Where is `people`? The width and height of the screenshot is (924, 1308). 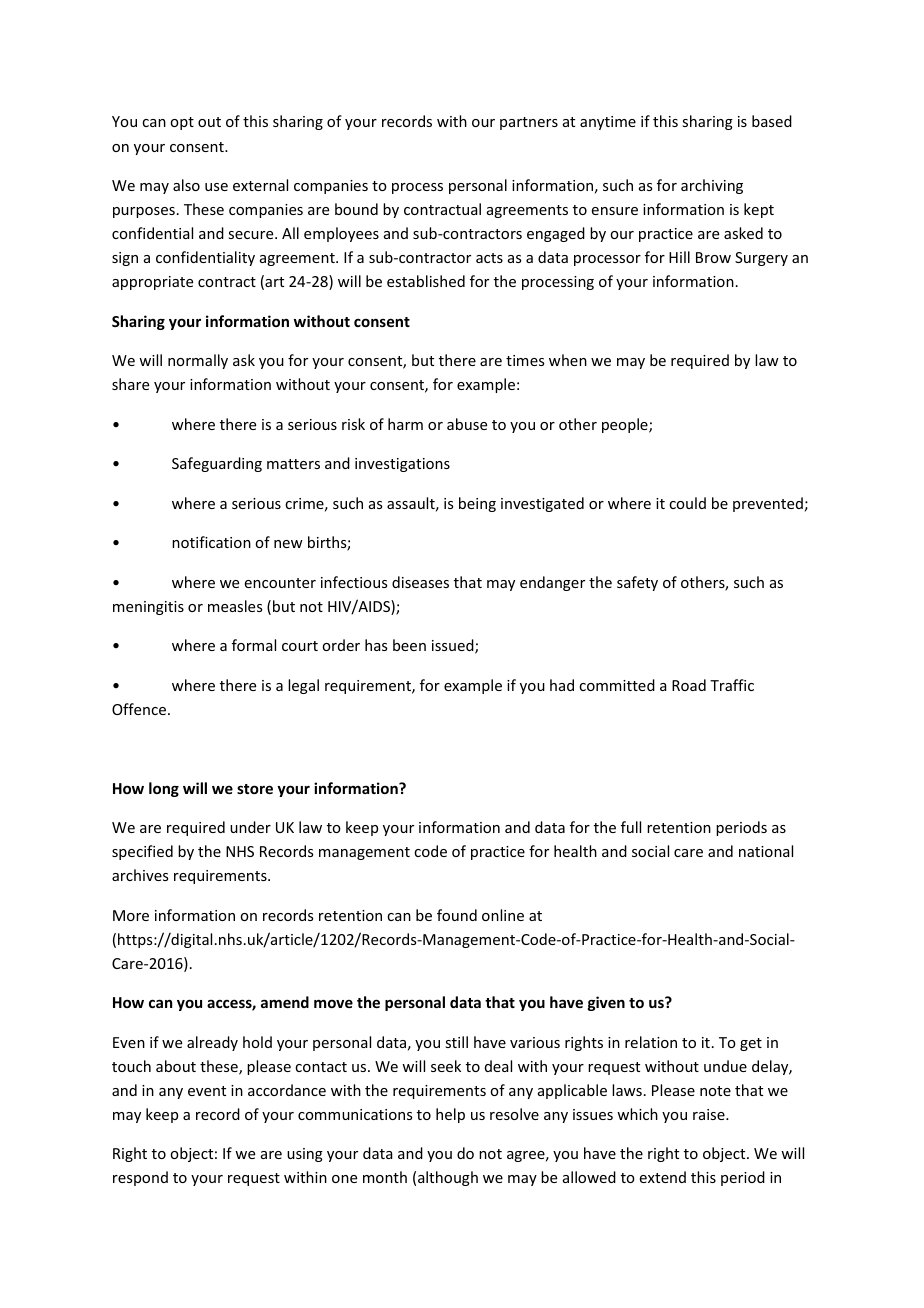
people is located at coordinates (626, 425).
